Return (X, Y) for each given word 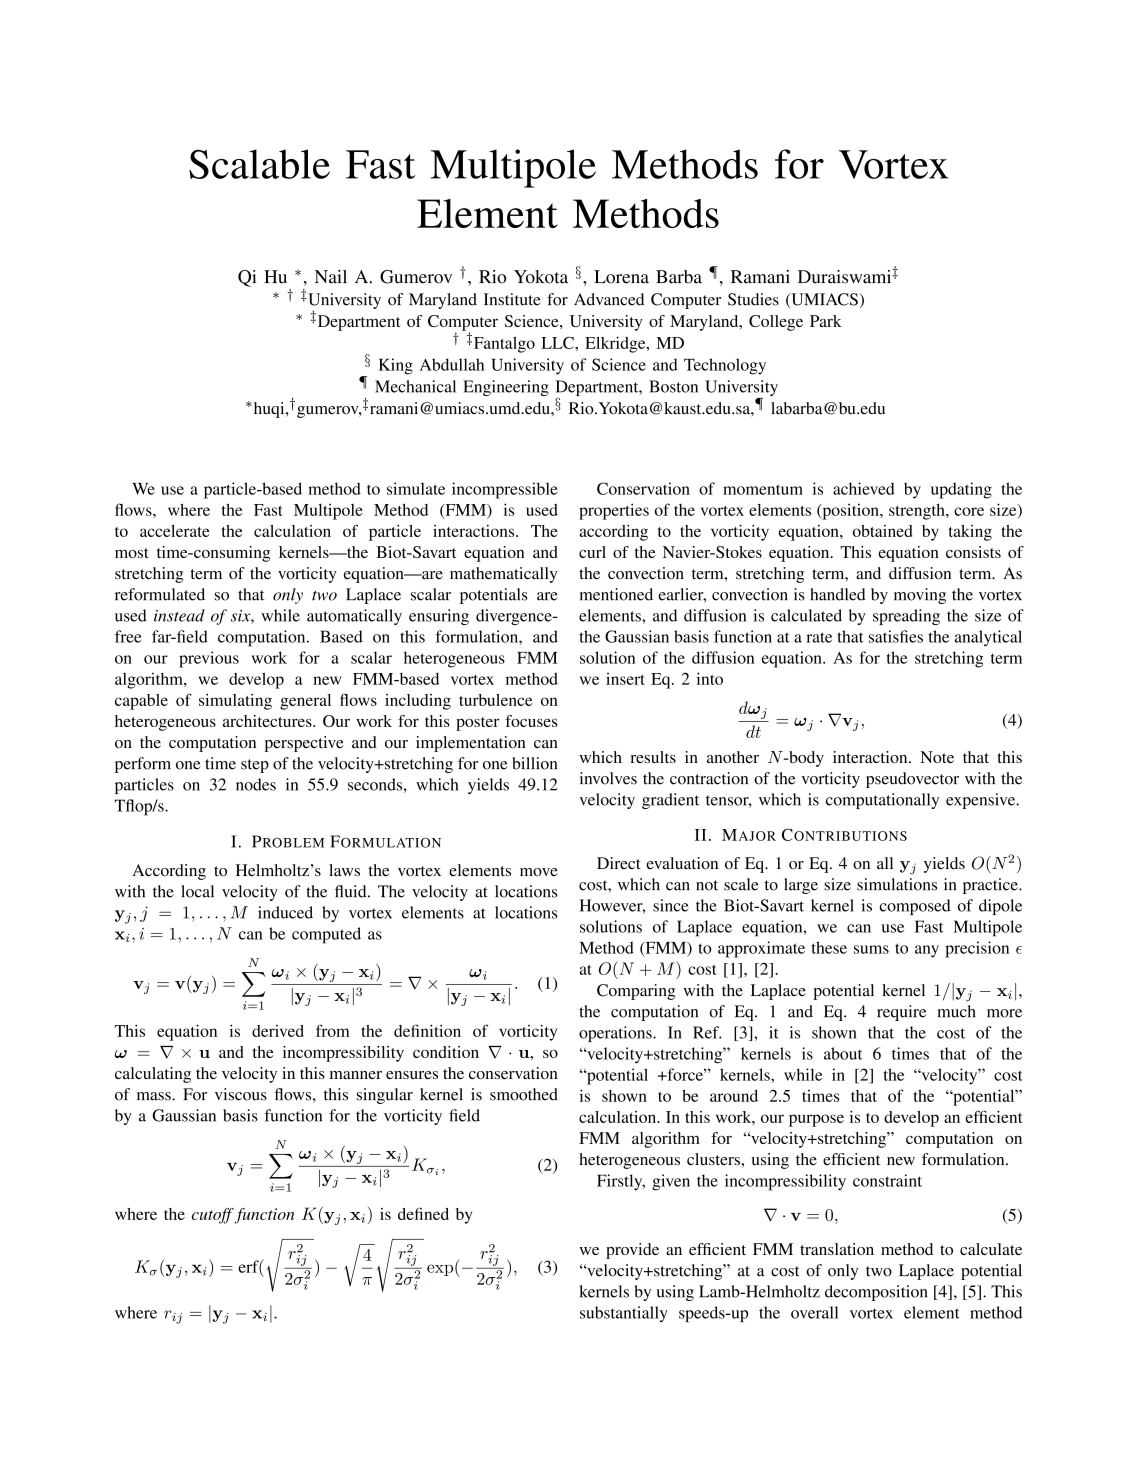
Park (826, 321)
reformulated (160, 594)
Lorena (621, 277)
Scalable (259, 164)
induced (285, 912)
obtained (882, 531)
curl (592, 552)
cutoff (213, 1216)
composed (915, 907)
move (539, 872)
